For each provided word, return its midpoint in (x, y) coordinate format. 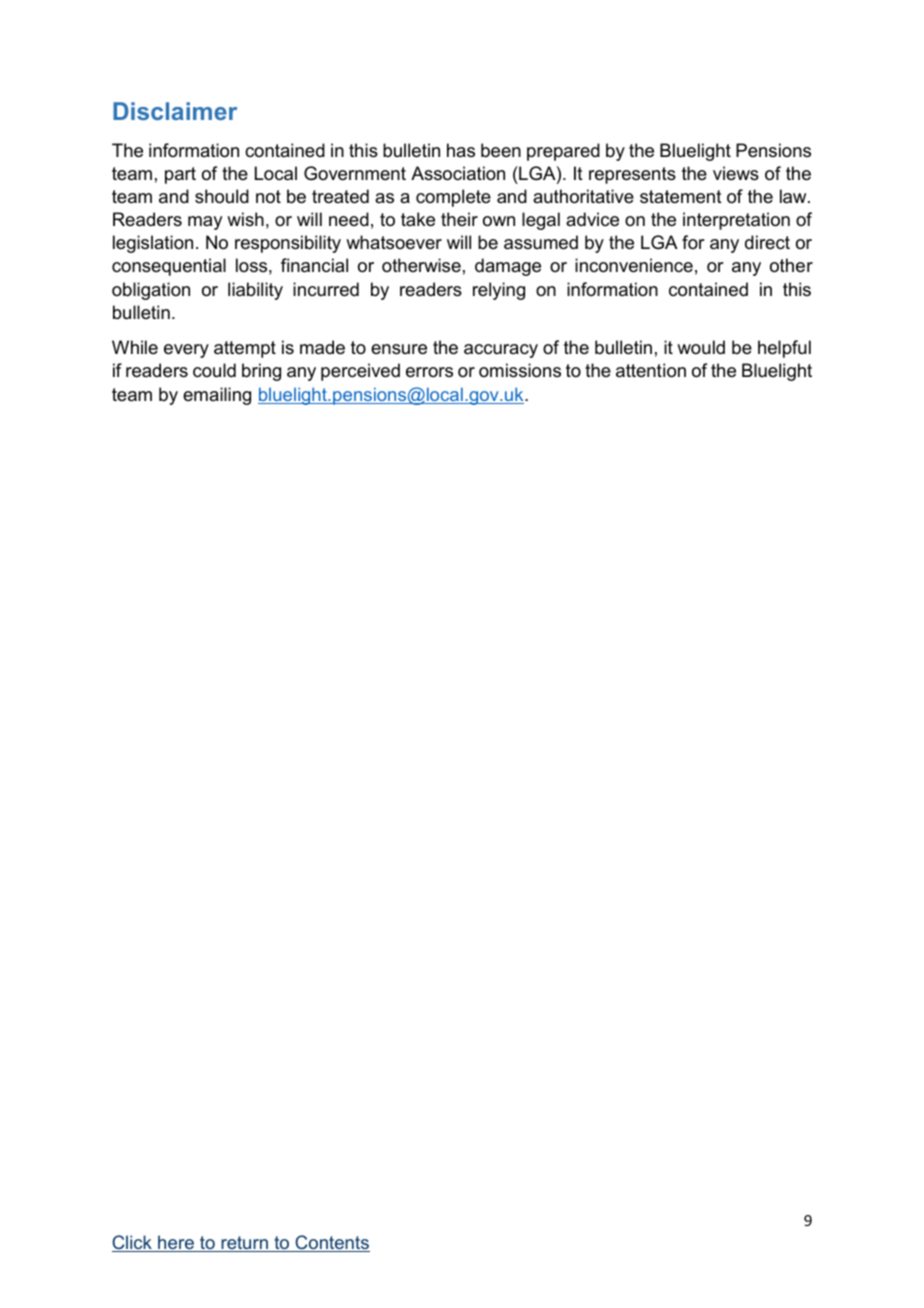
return (244, 1244)
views (736, 173)
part (180, 175)
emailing (217, 396)
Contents (331, 1243)
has (461, 150)
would (701, 347)
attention (651, 370)
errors (429, 372)
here (176, 1243)
